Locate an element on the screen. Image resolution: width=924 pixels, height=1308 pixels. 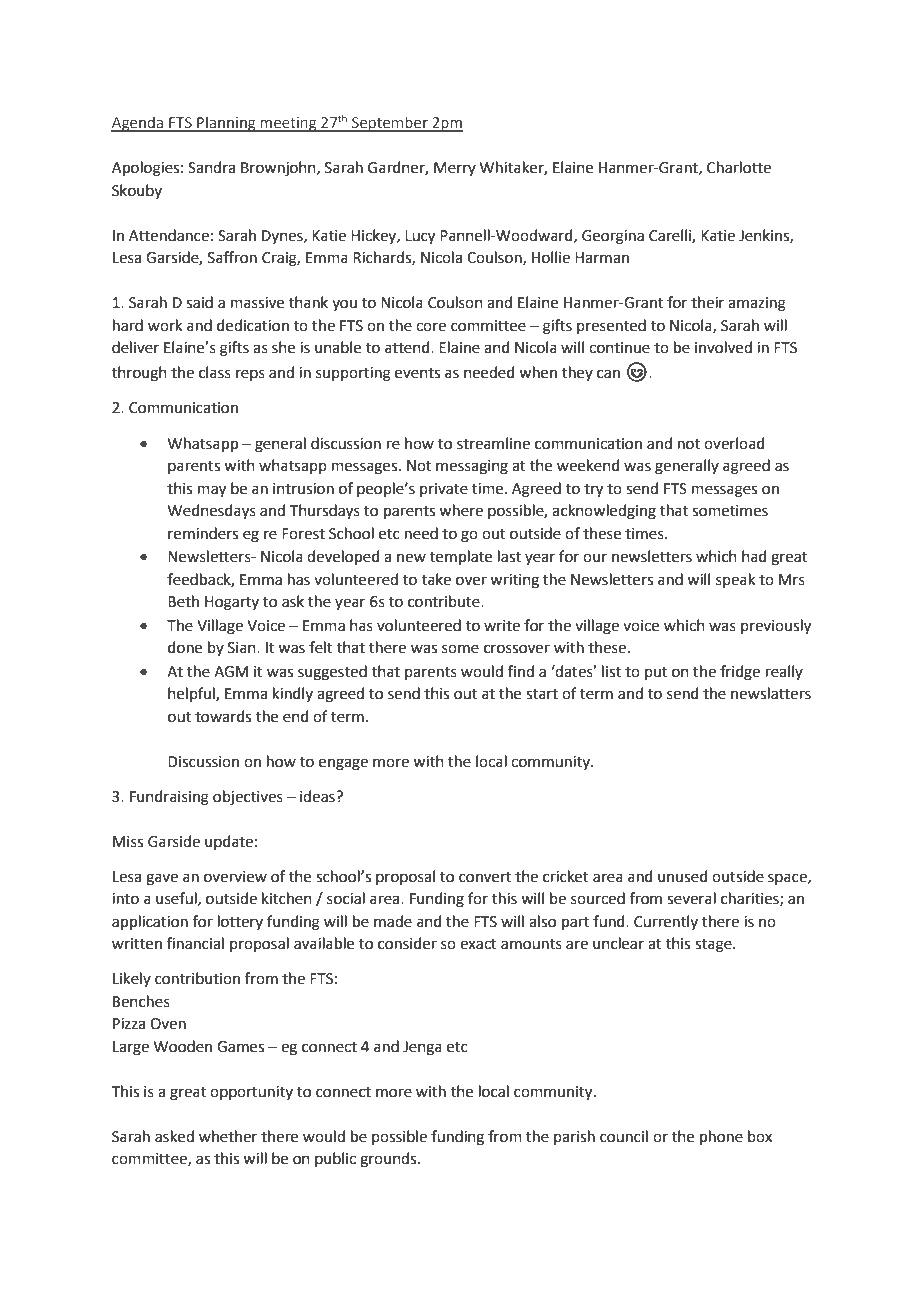
phone is located at coordinates (721, 1137).
